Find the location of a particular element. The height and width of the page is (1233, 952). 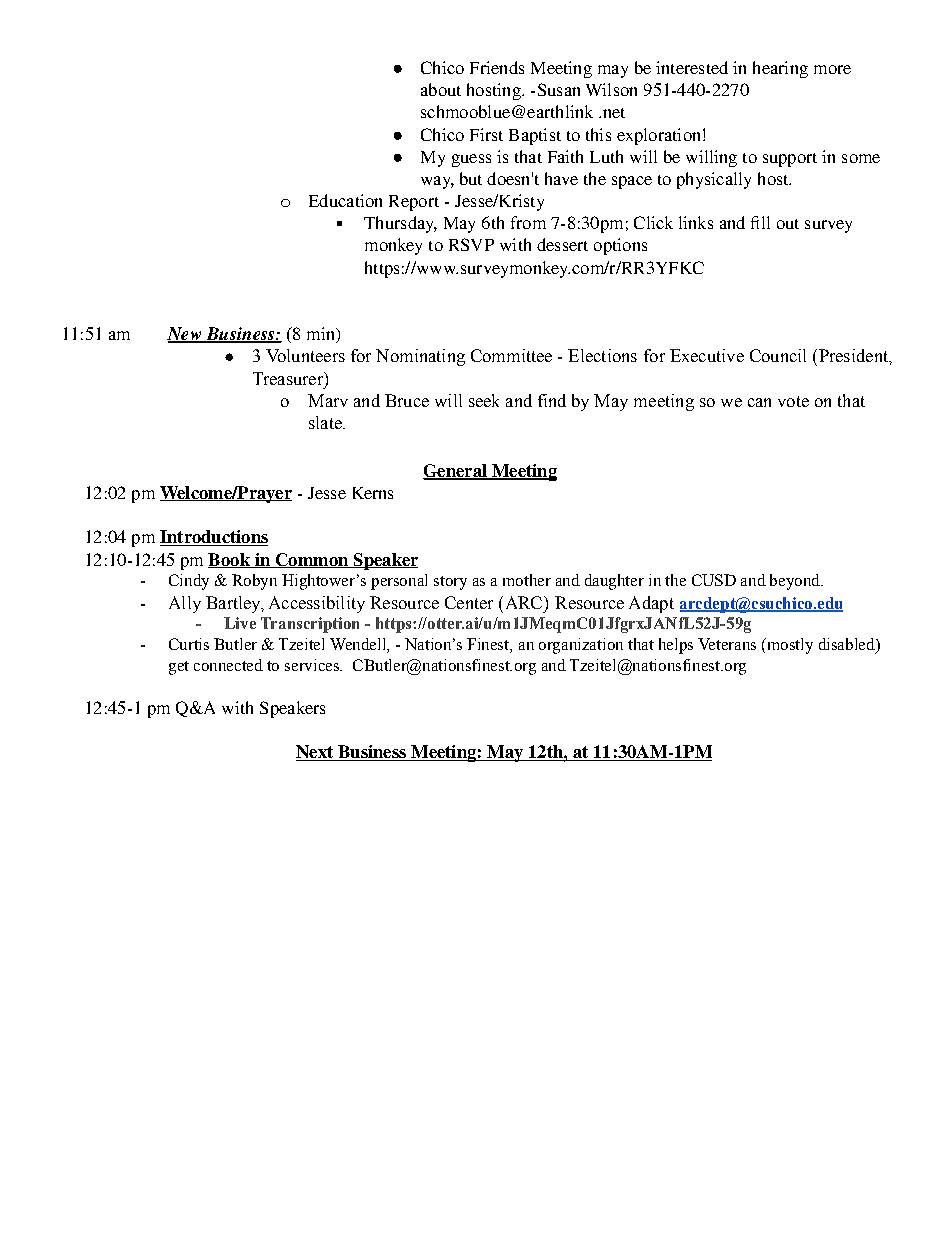

Committee is located at coordinates (511, 355).
